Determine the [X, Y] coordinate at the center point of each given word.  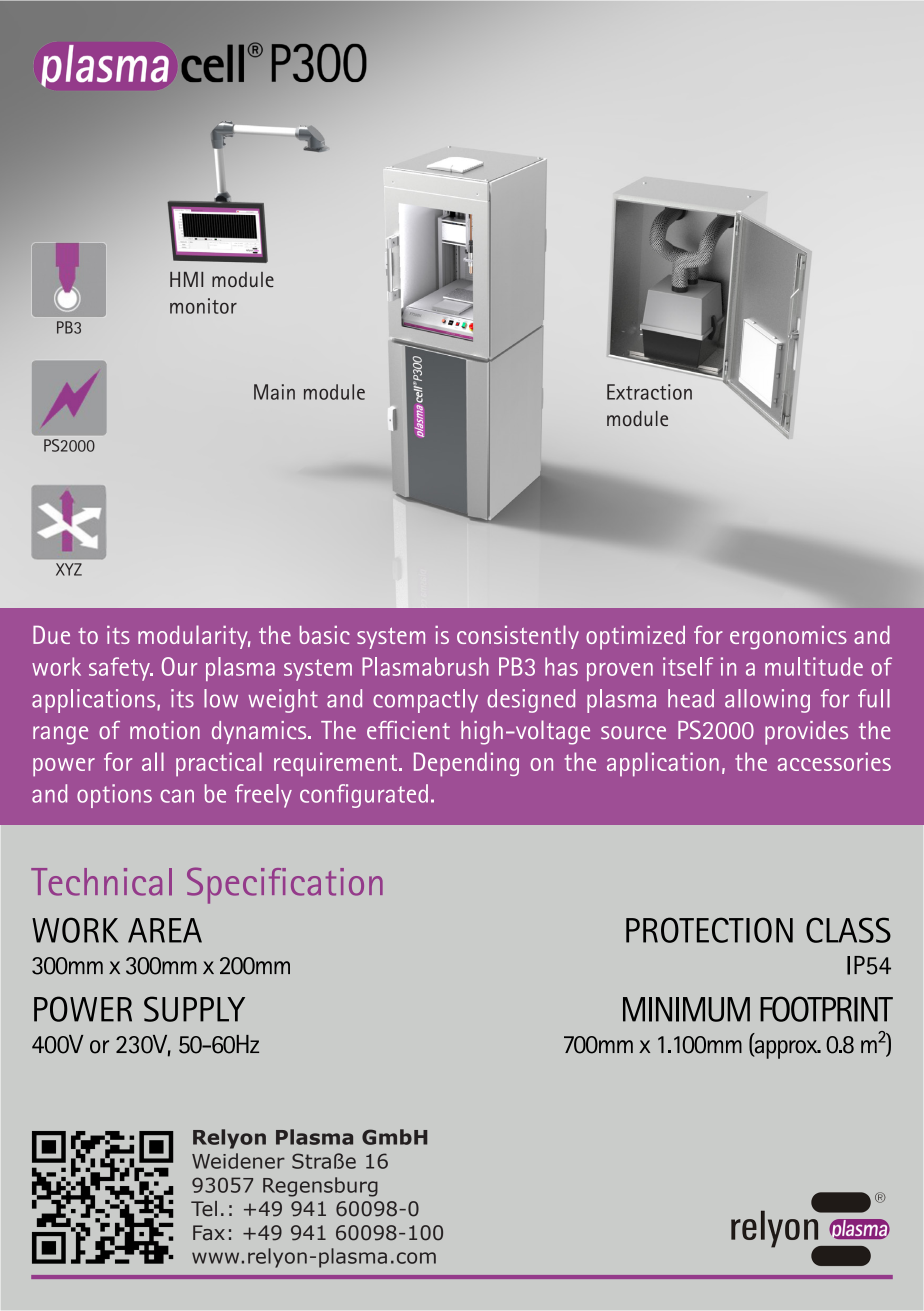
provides [806, 733]
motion [165, 730]
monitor [203, 306]
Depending [466, 764]
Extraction [649, 392]
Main [274, 392]
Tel [204, 1209]
